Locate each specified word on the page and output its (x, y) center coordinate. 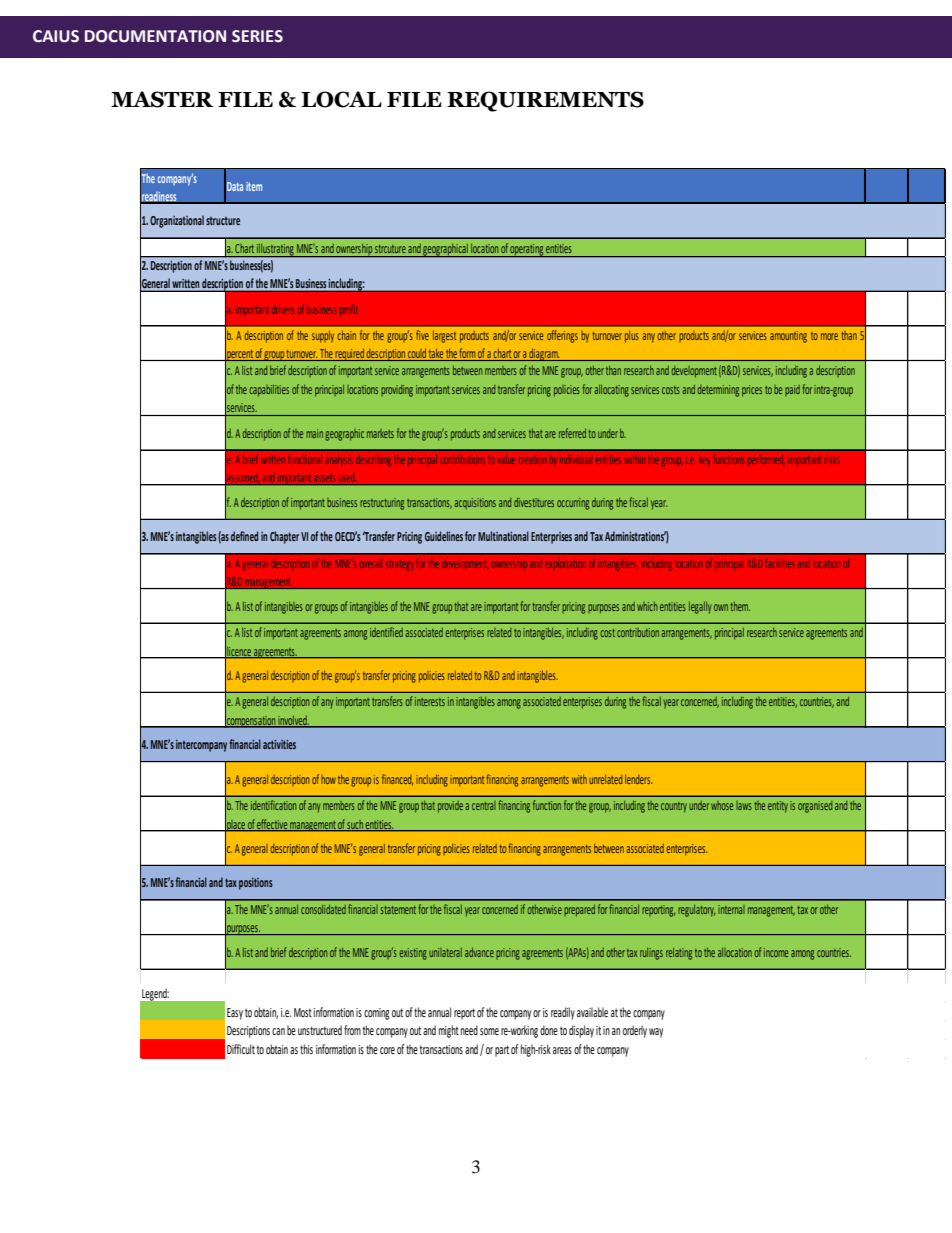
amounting (788, 337)
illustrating (275, 250)
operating (527, 250)
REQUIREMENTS (545, 101)
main (314, 433)
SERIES (257, 36)
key (704, 460)
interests (430, 701)
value (506, 459)
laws (744, 805)
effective (272, 825)
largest (444, 337)
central (484, 805)
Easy (235, 1014)
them (740, 606)
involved (293, 721)
